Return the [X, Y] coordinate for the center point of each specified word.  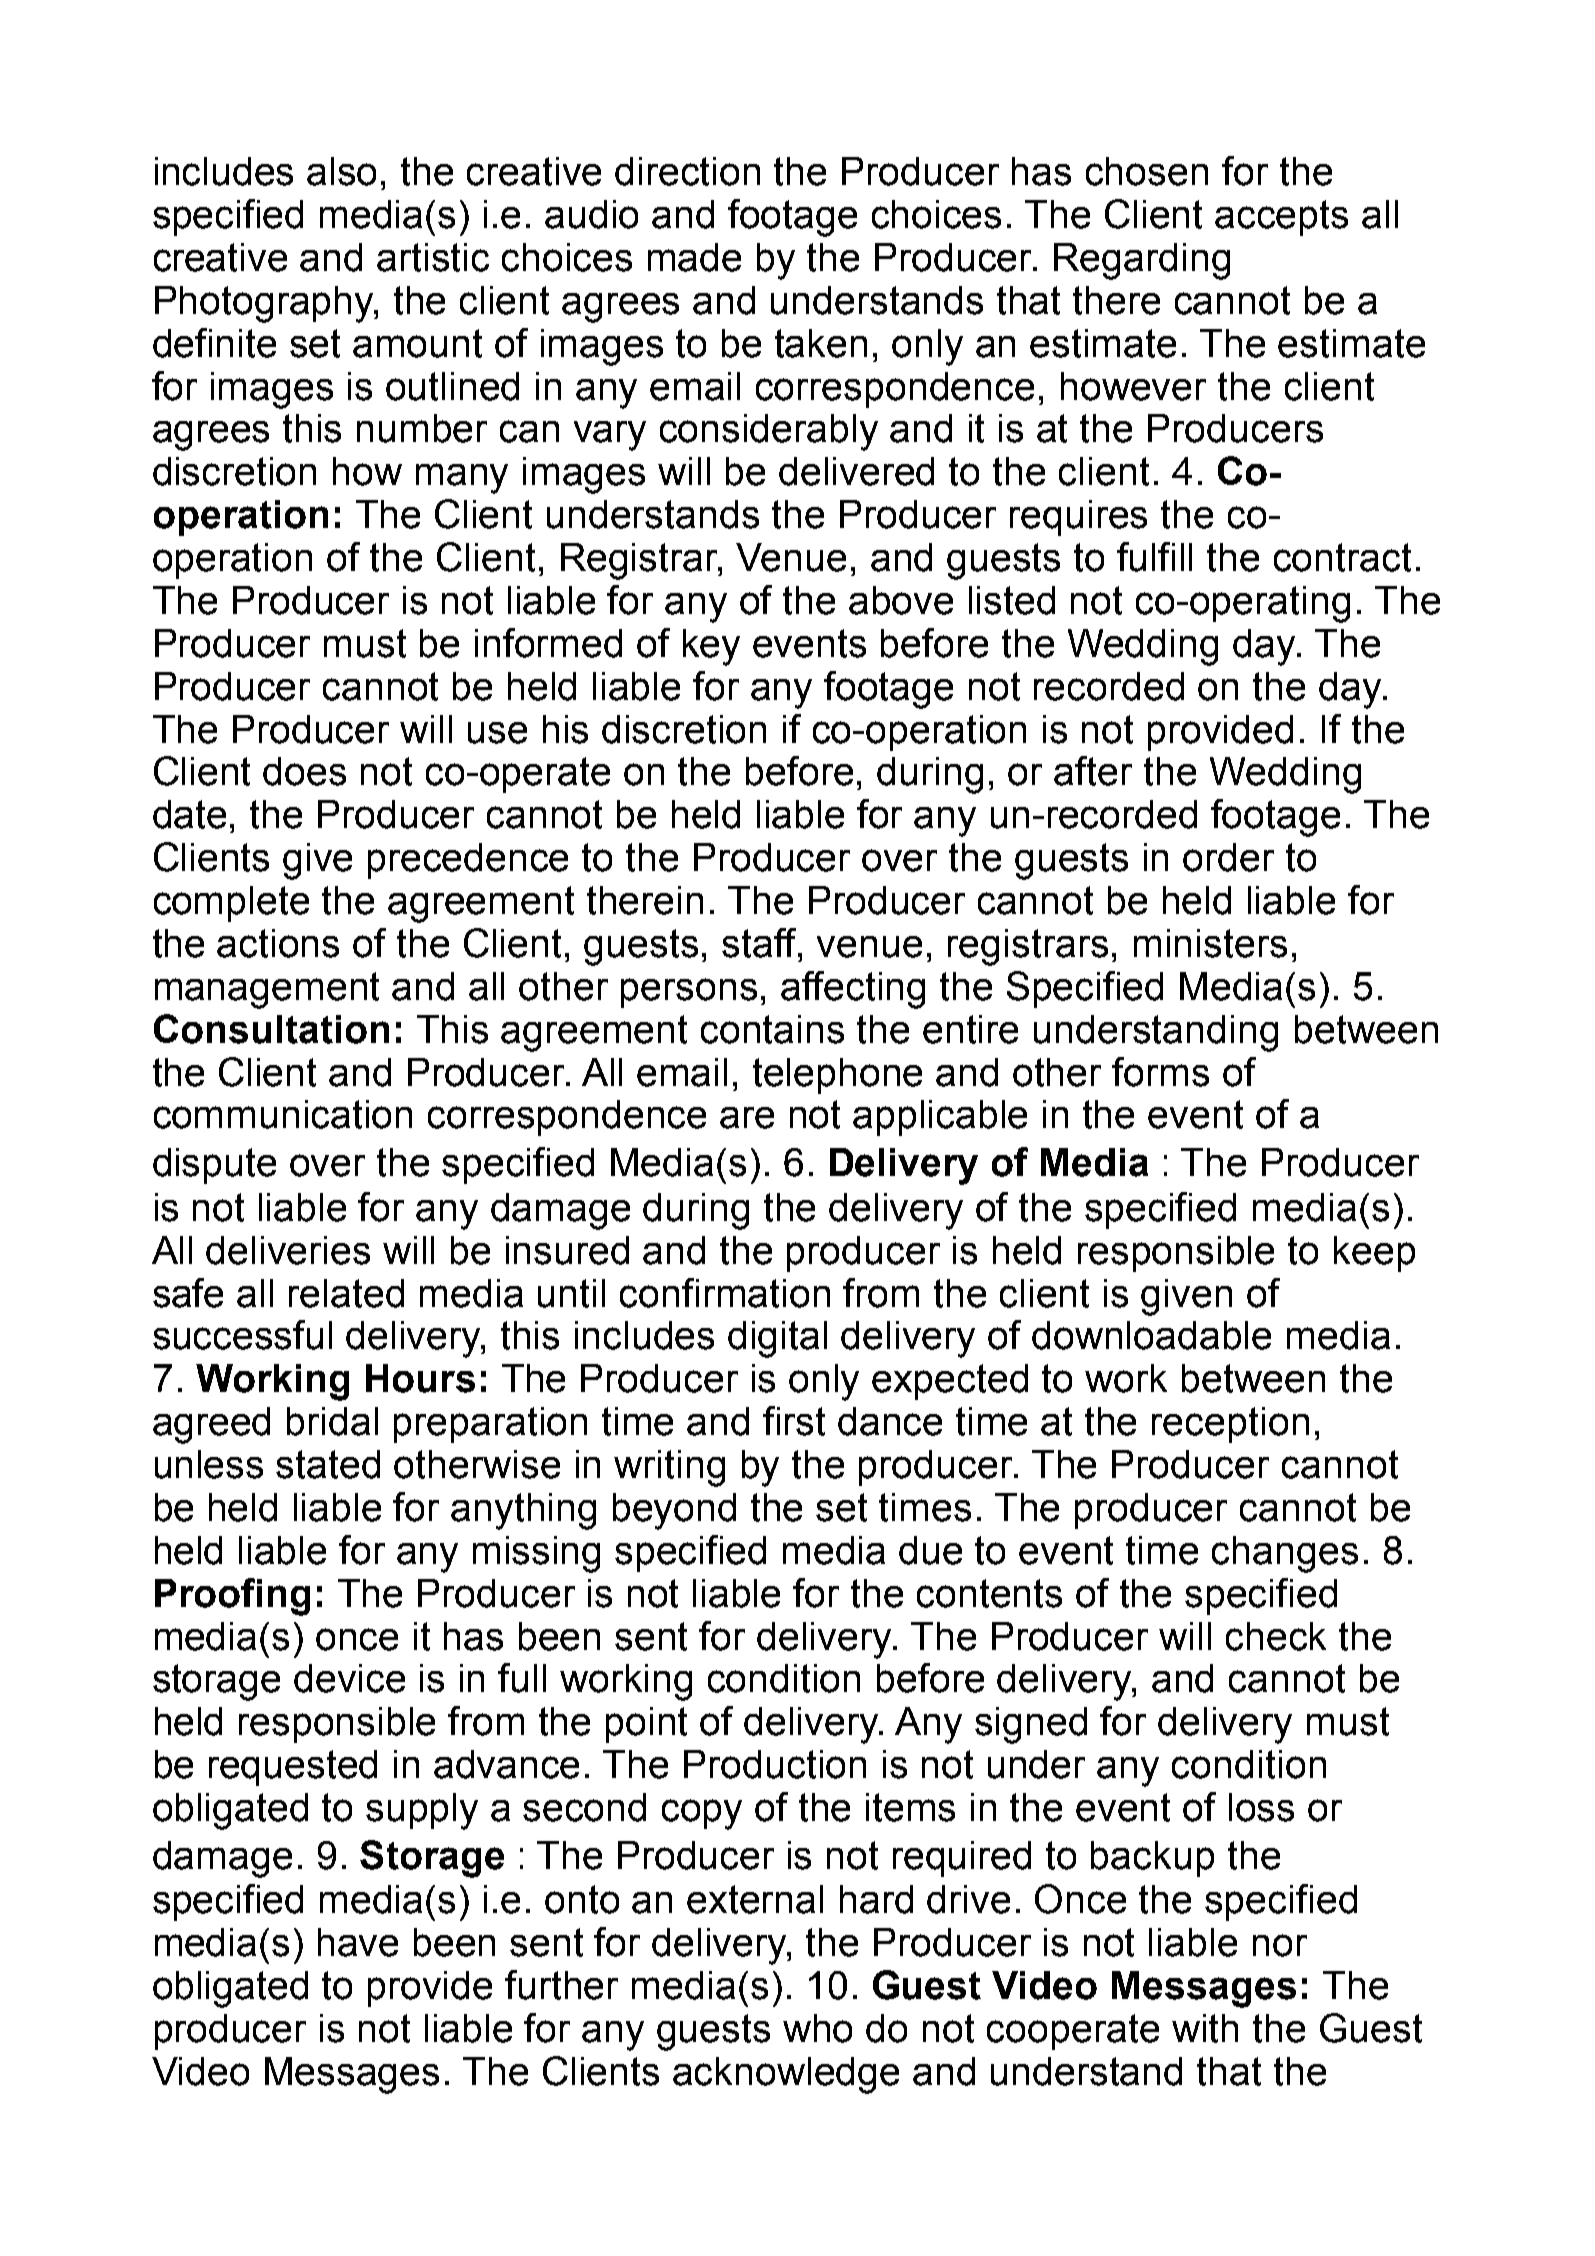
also [341, 171]
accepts [1281, 218]
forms [1160, 1072]
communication [283, 1114]
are [747, 1118]
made [694, 257]
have [358, 1942]
